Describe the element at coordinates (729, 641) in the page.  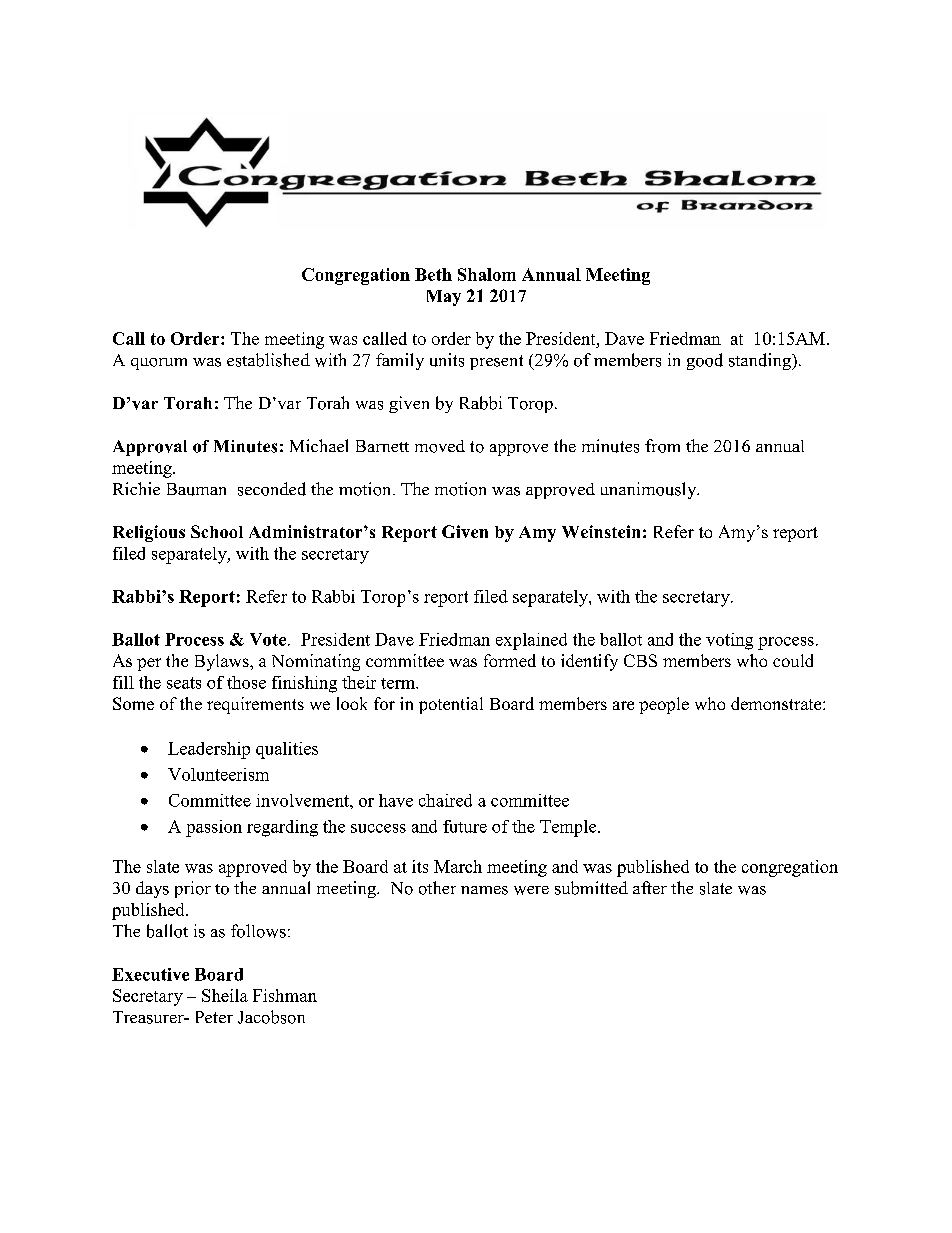
I see `voting` at that location.
